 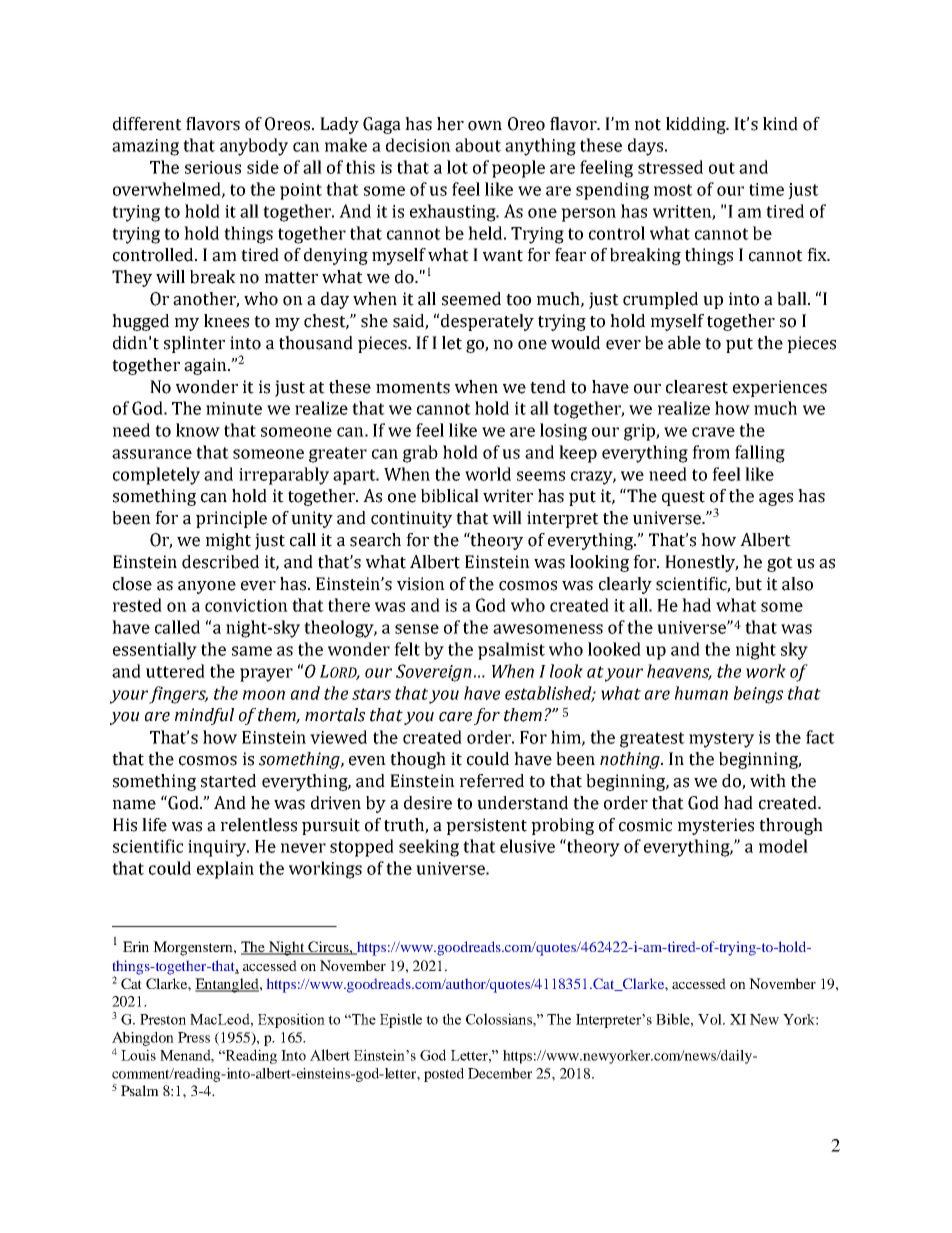 What do you see at coordinates (721, 740) in the screenshot?
I see `mystery` at bounding box center [721, 740].
